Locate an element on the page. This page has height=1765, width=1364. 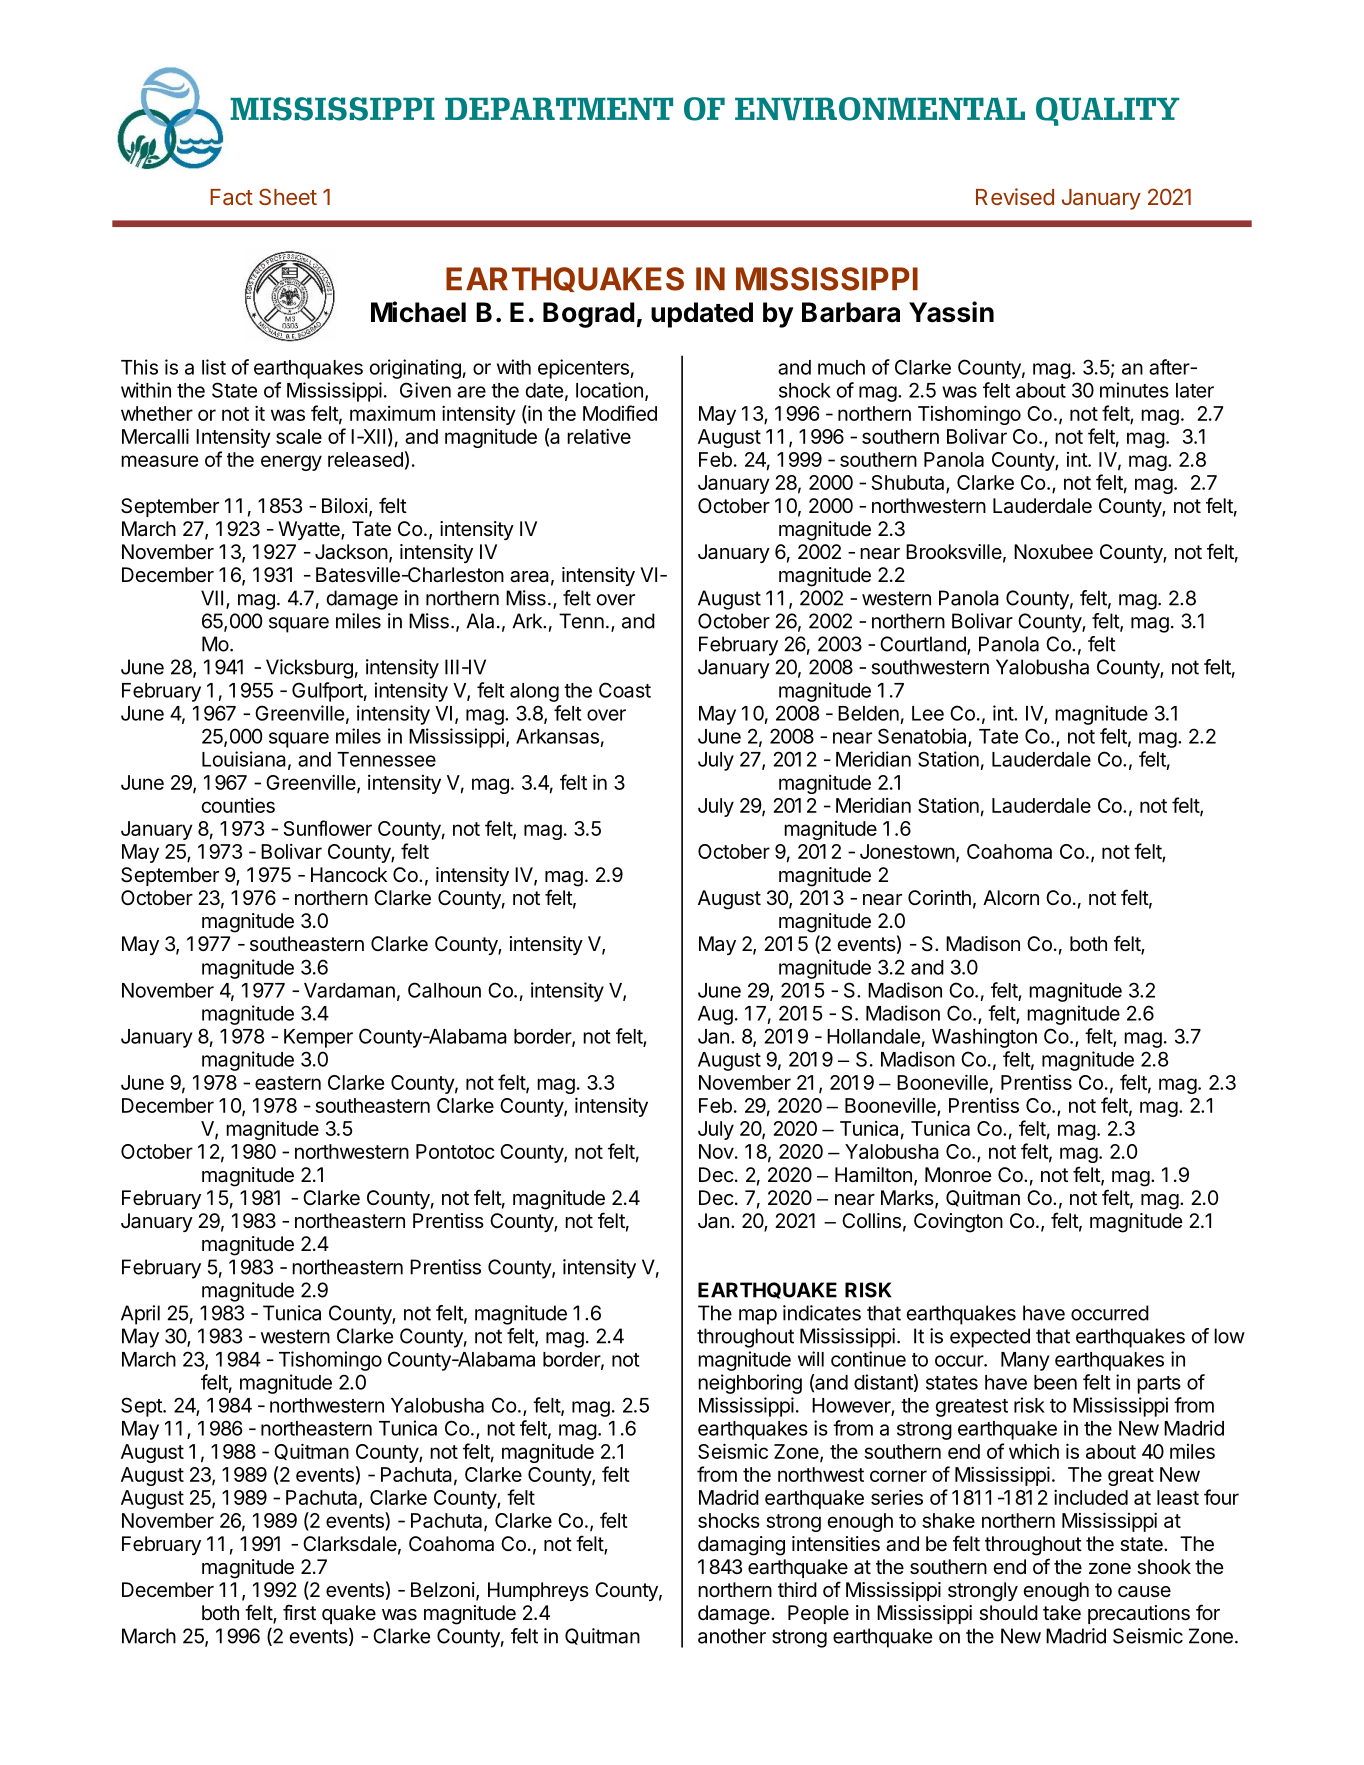
first is located at coordinates (299, 1612).
